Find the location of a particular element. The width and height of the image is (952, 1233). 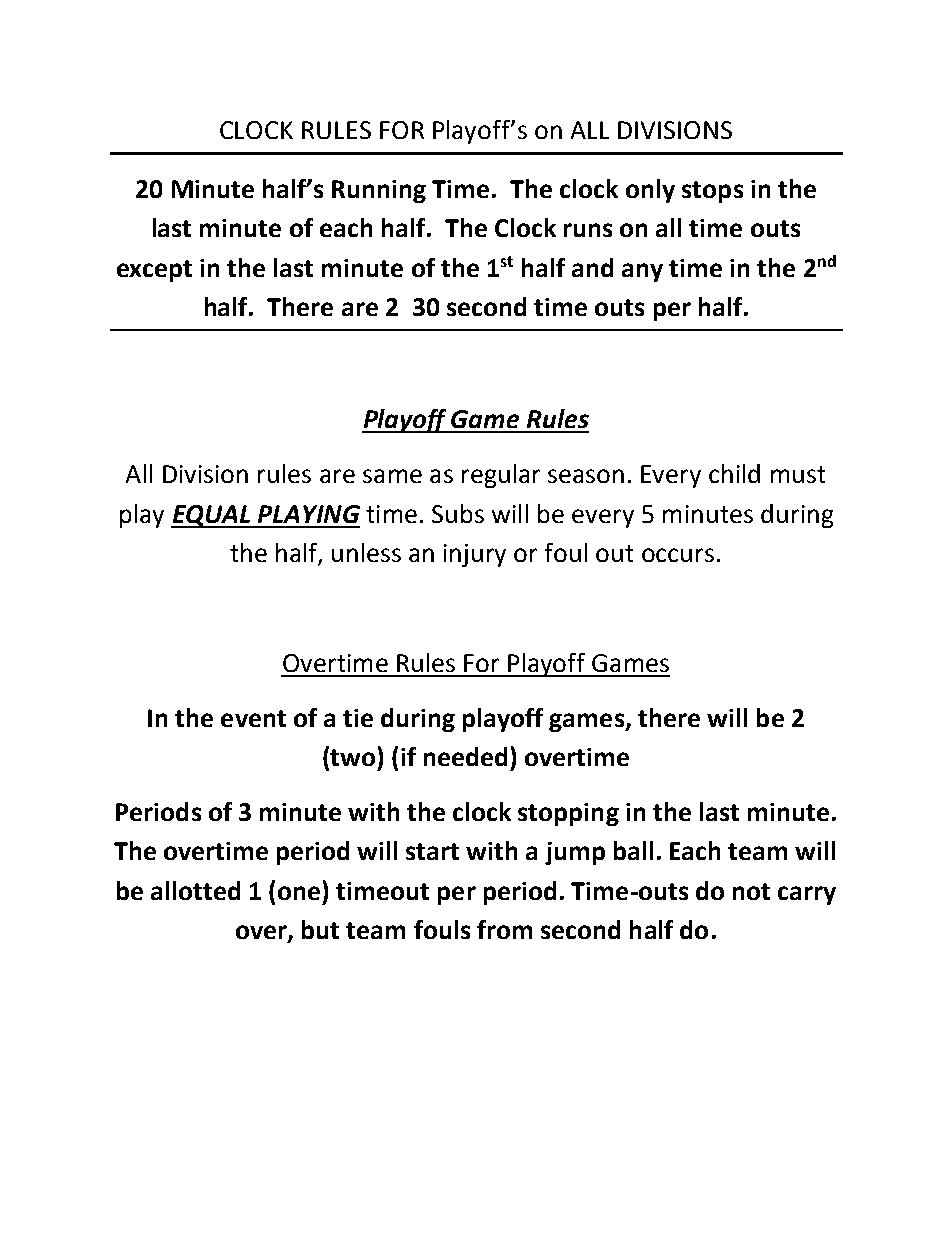

occurs is located at coordinates (678, 555).
